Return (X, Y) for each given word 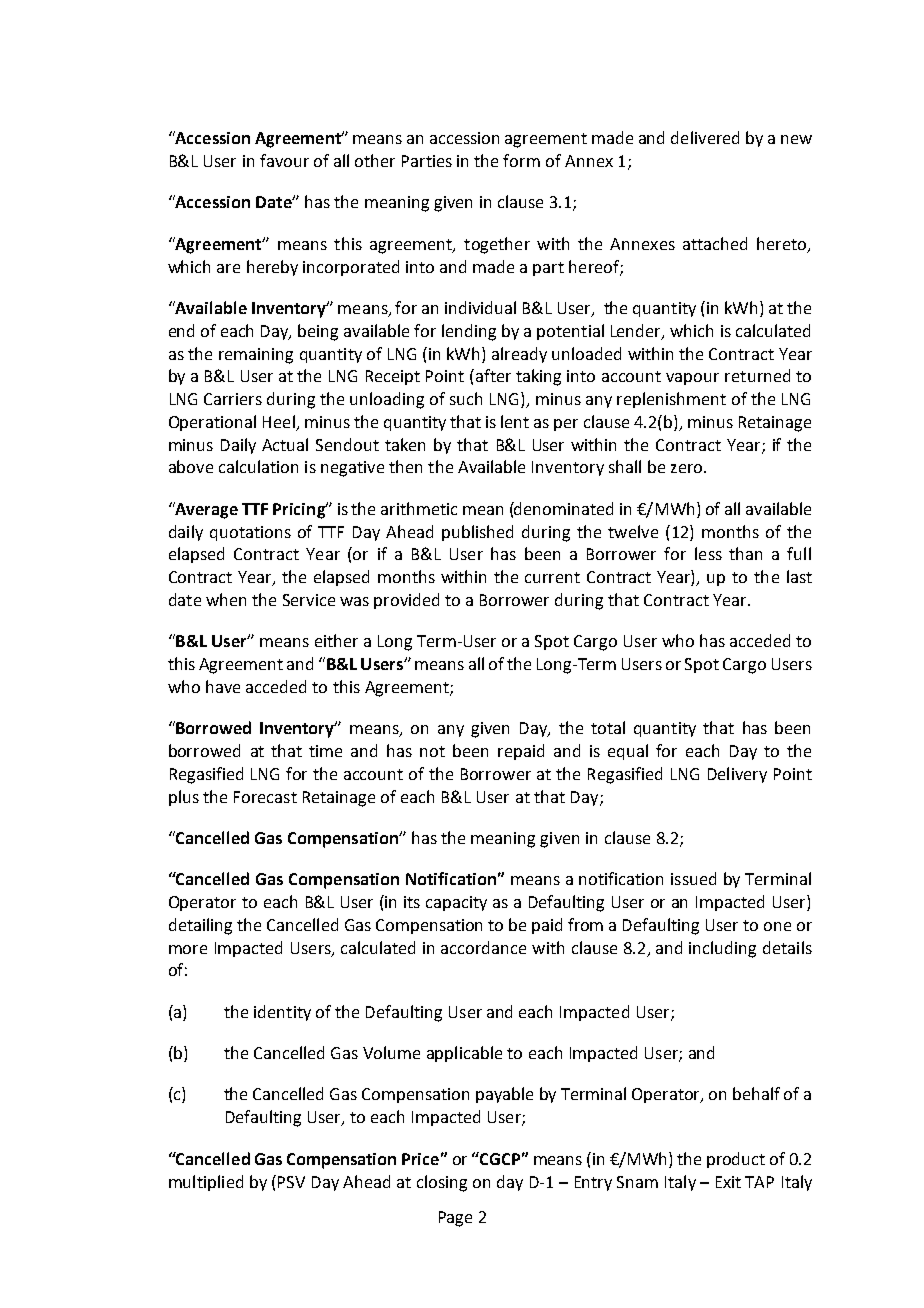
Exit (728, 1182)
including (722, 949)
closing (442, 1183)
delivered (705, 137)
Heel (280, 423)
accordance (483, 947)
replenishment (671, 400)
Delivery (737, 775)
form (521, 160)
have (223, 686)
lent (515, 421)
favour (284, 160)
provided (406, 601)
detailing (200, 926)
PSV (291, 1182)
